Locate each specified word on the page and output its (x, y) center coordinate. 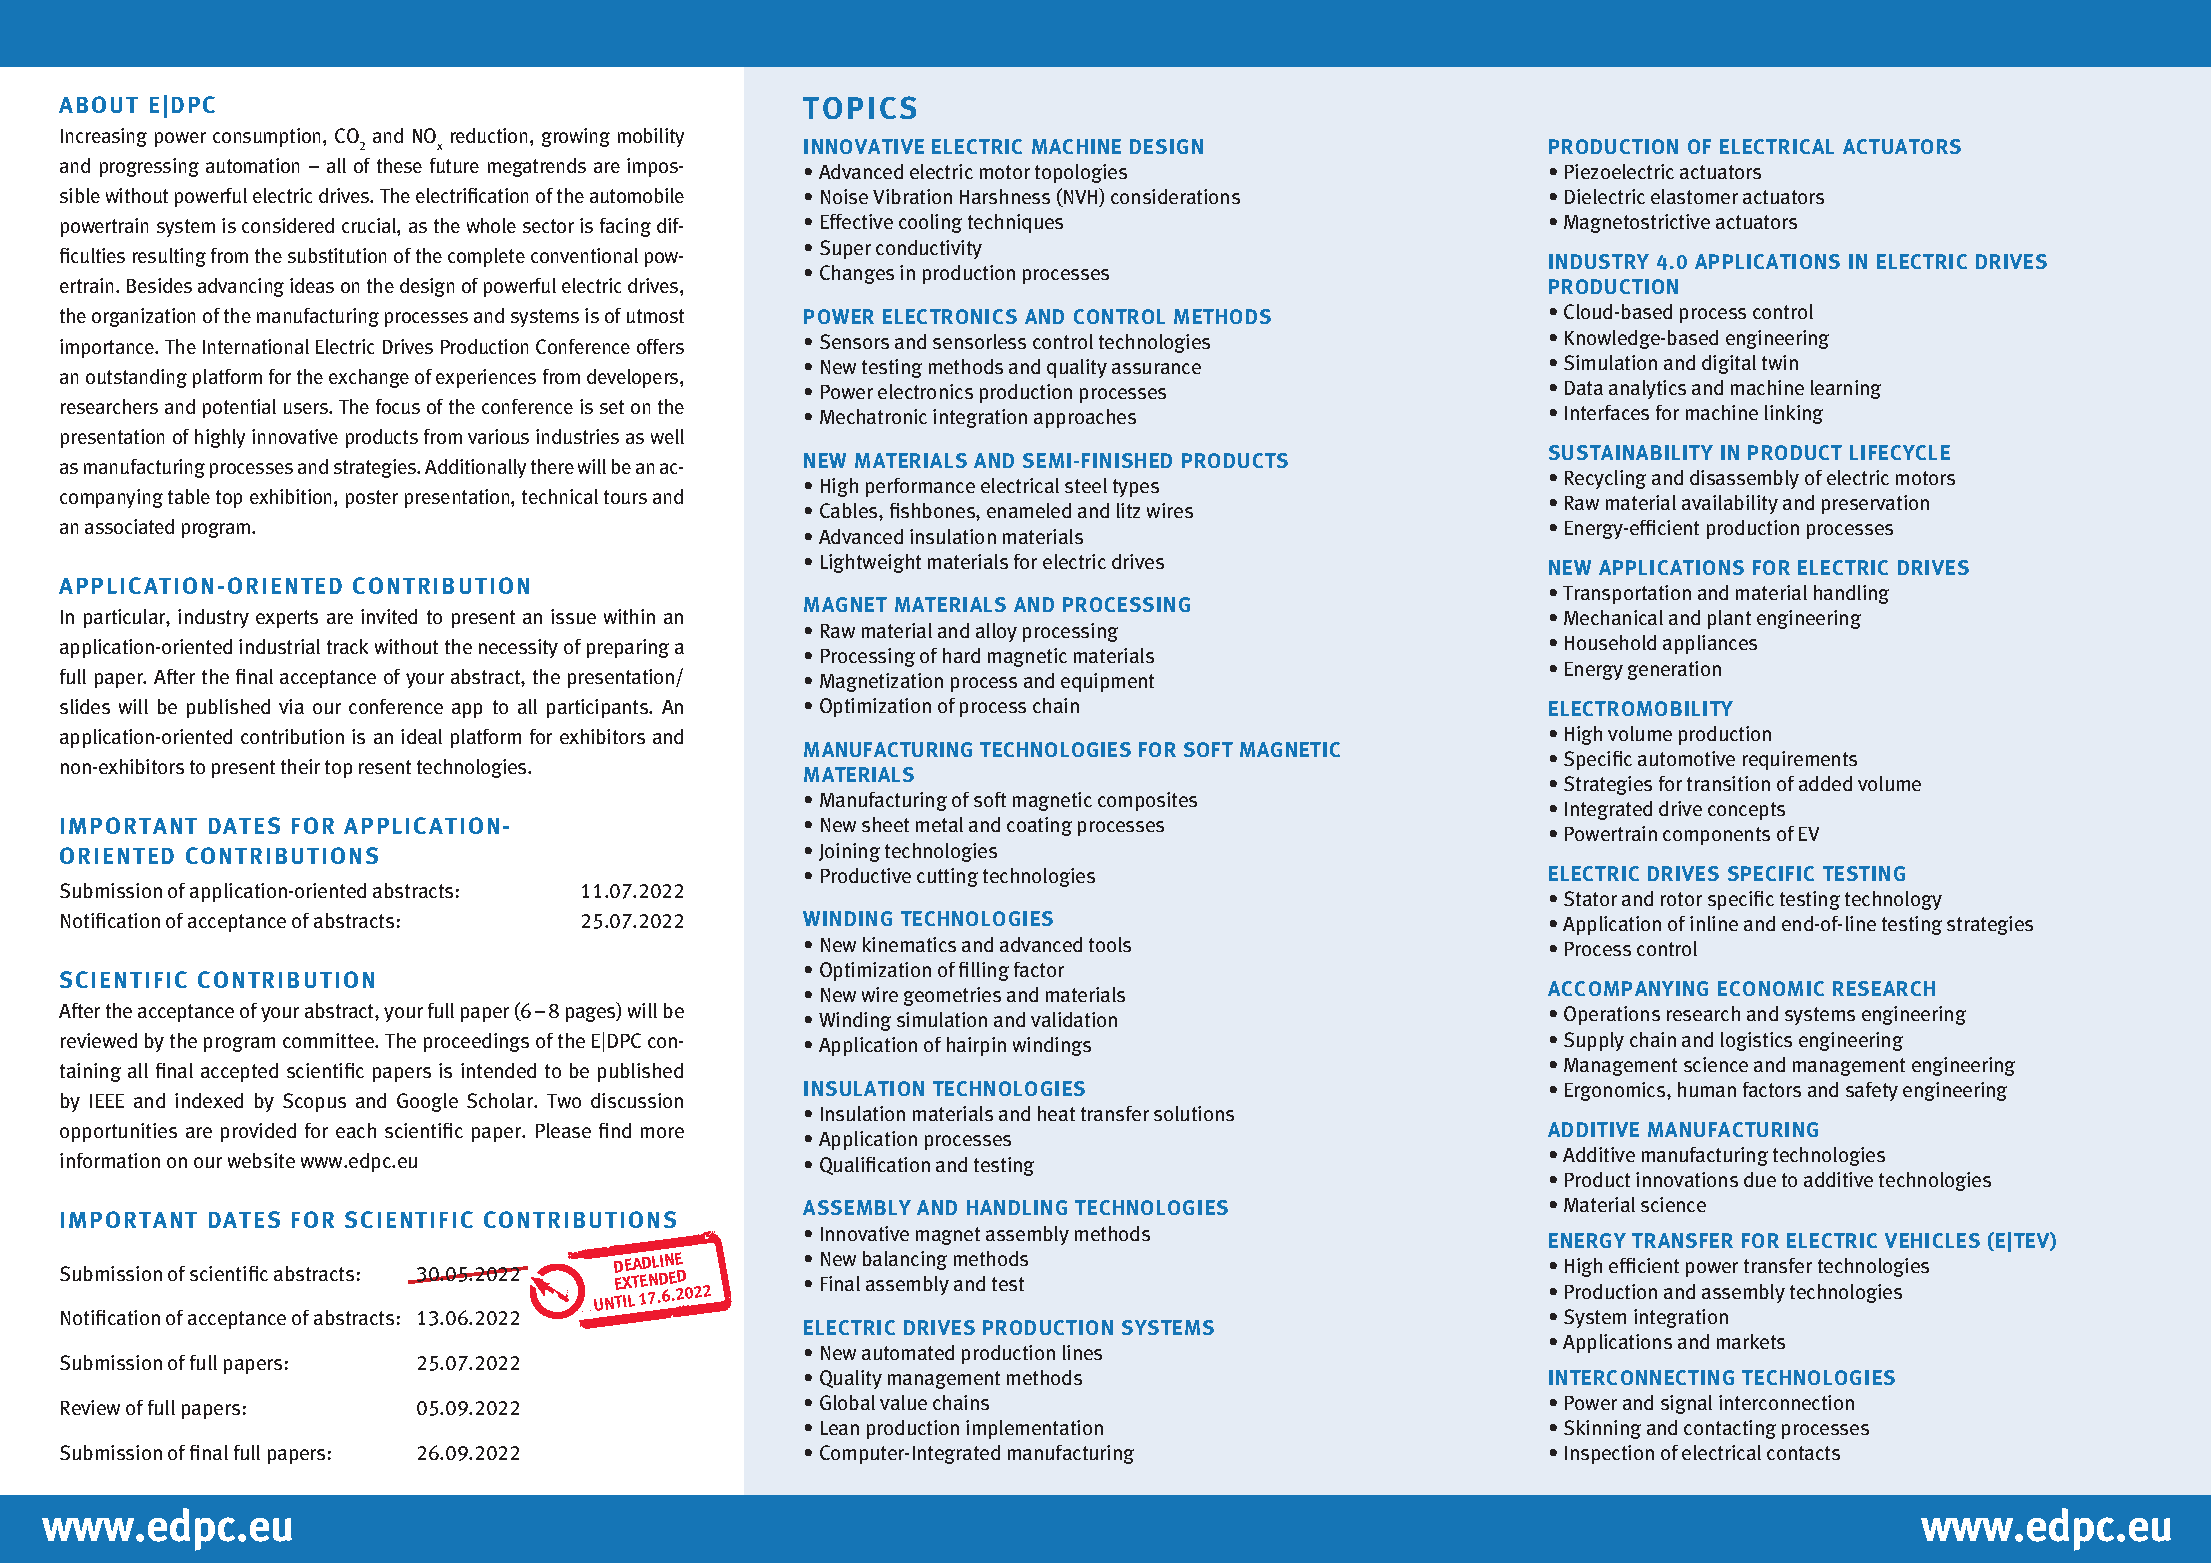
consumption (268, 137)
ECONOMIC (1771, 988)
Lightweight (871, 563)
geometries (952, 996)
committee (330, 1040)
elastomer (1694, 196)
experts (287, 619)
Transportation (1627, 594)
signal (1686, 1404)
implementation (1034, 1429)
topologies (1081, 173)
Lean (840, 1428)
